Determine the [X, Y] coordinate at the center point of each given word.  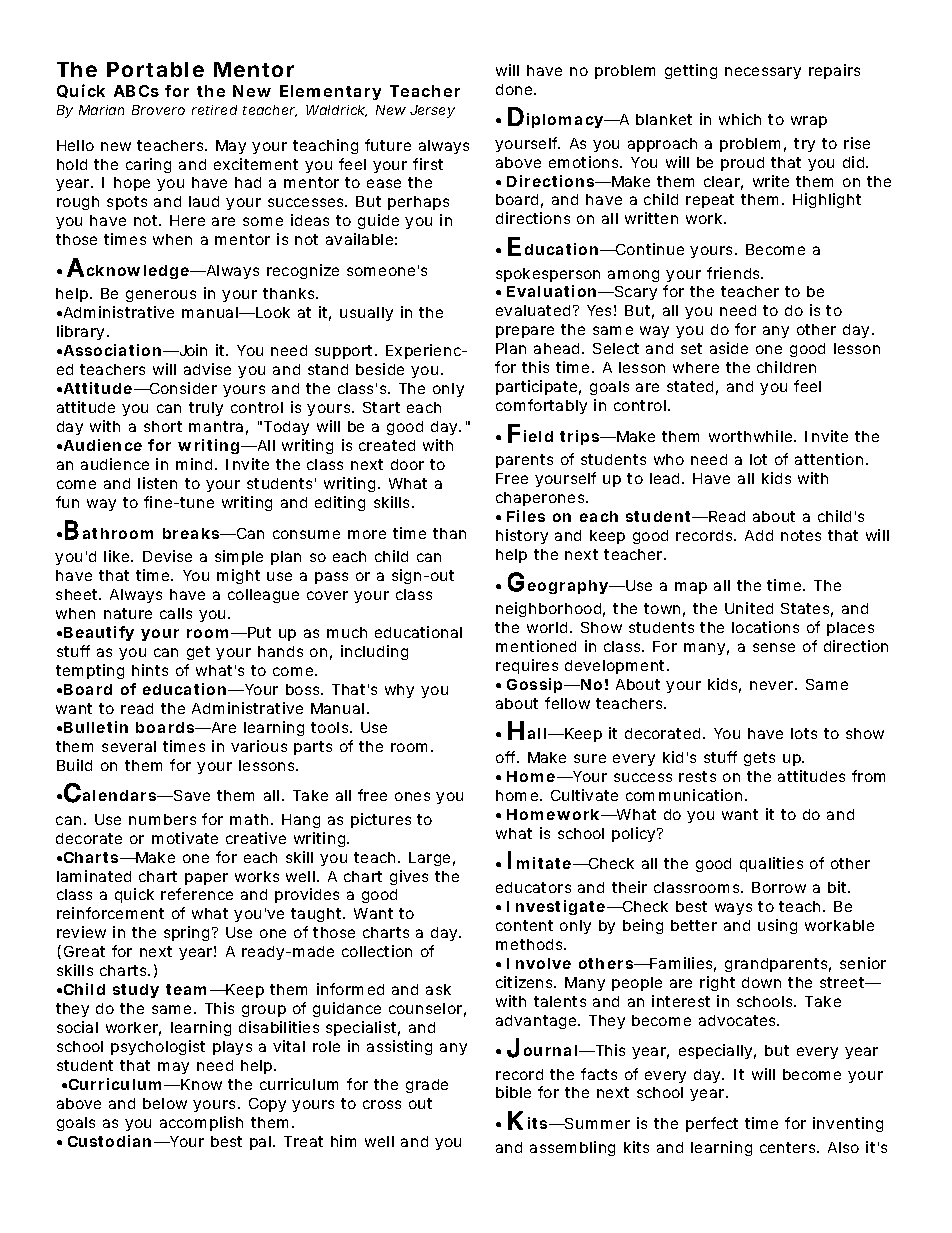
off [507, 757]
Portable [155, 69]
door [407, 464]
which [740, 119]
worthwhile [752, 436]
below [165, 1103]
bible [513, 1092]
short [163, 426]
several [129, 746]
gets [759, 759]
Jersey [432, 111]
